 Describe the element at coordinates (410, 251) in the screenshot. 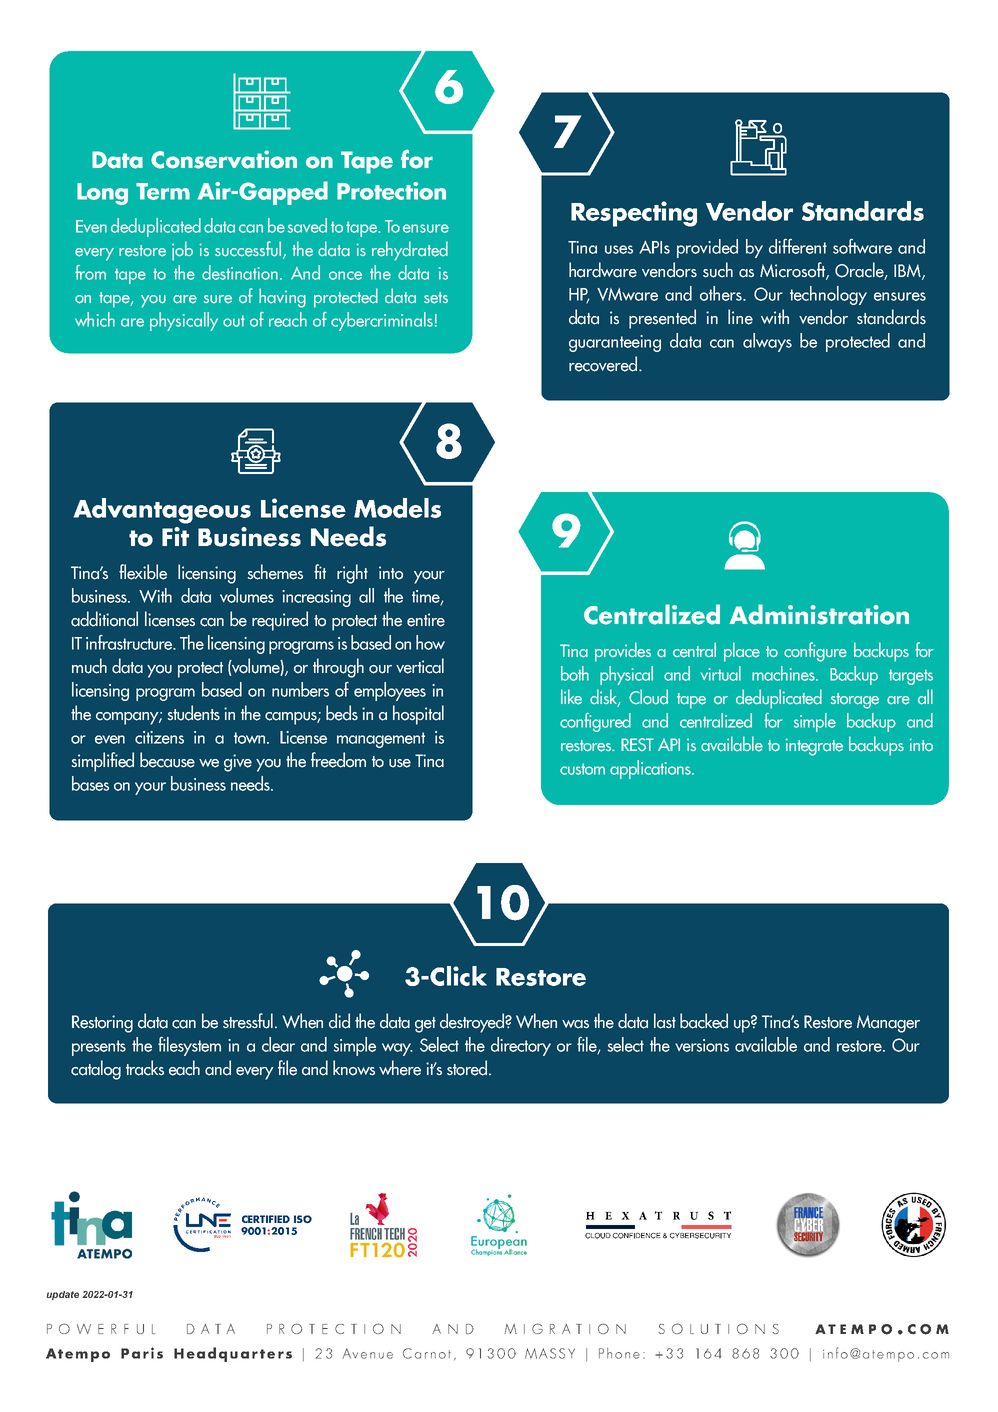

I see `rehydrated` at that location.
